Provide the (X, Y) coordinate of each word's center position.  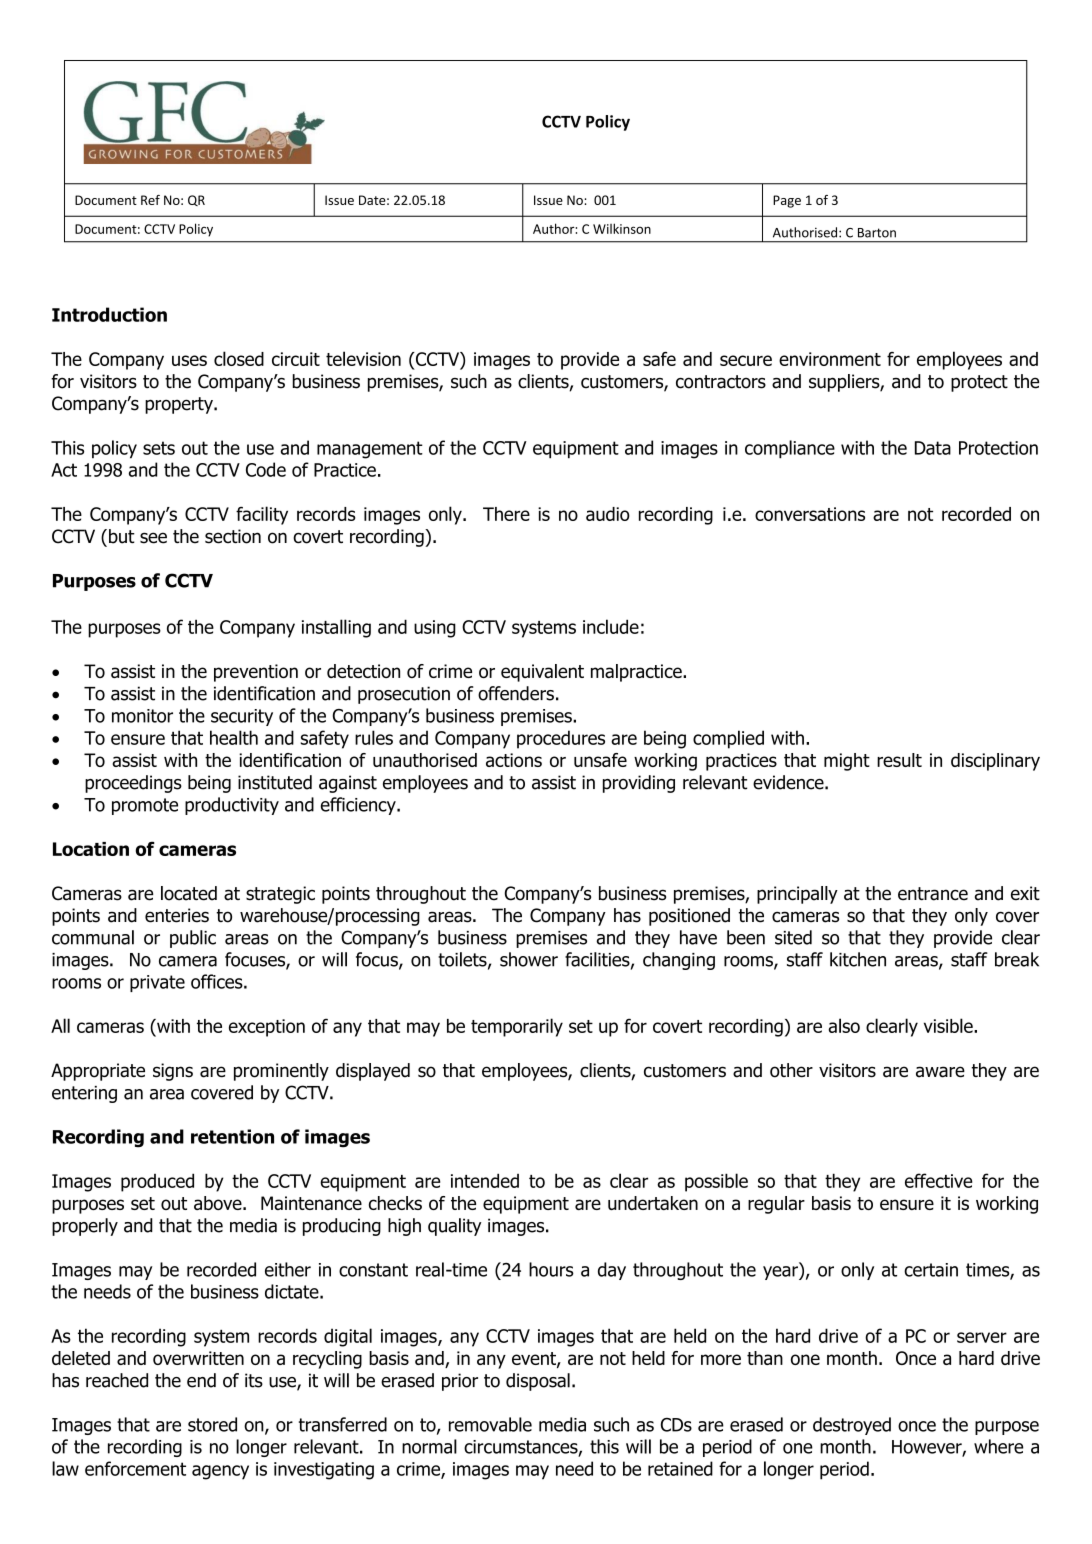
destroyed (852, 1426)
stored (212, 1424)
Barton (877, 233)
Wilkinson (622, 228)
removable (490, 1424)
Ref (150, 200)
